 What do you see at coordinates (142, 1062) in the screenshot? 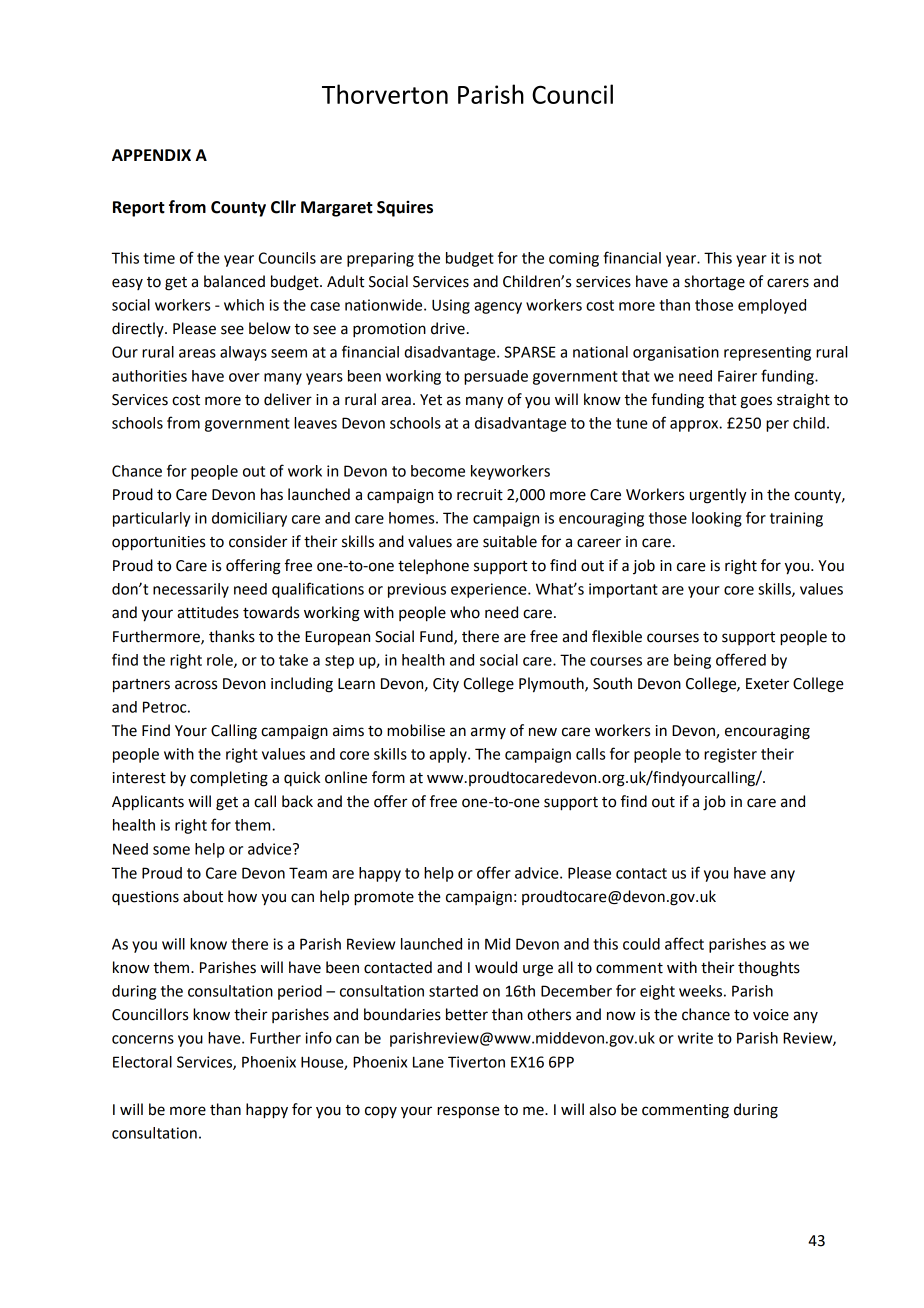
I see `Electoral` at bounding box center [142, 1062].
